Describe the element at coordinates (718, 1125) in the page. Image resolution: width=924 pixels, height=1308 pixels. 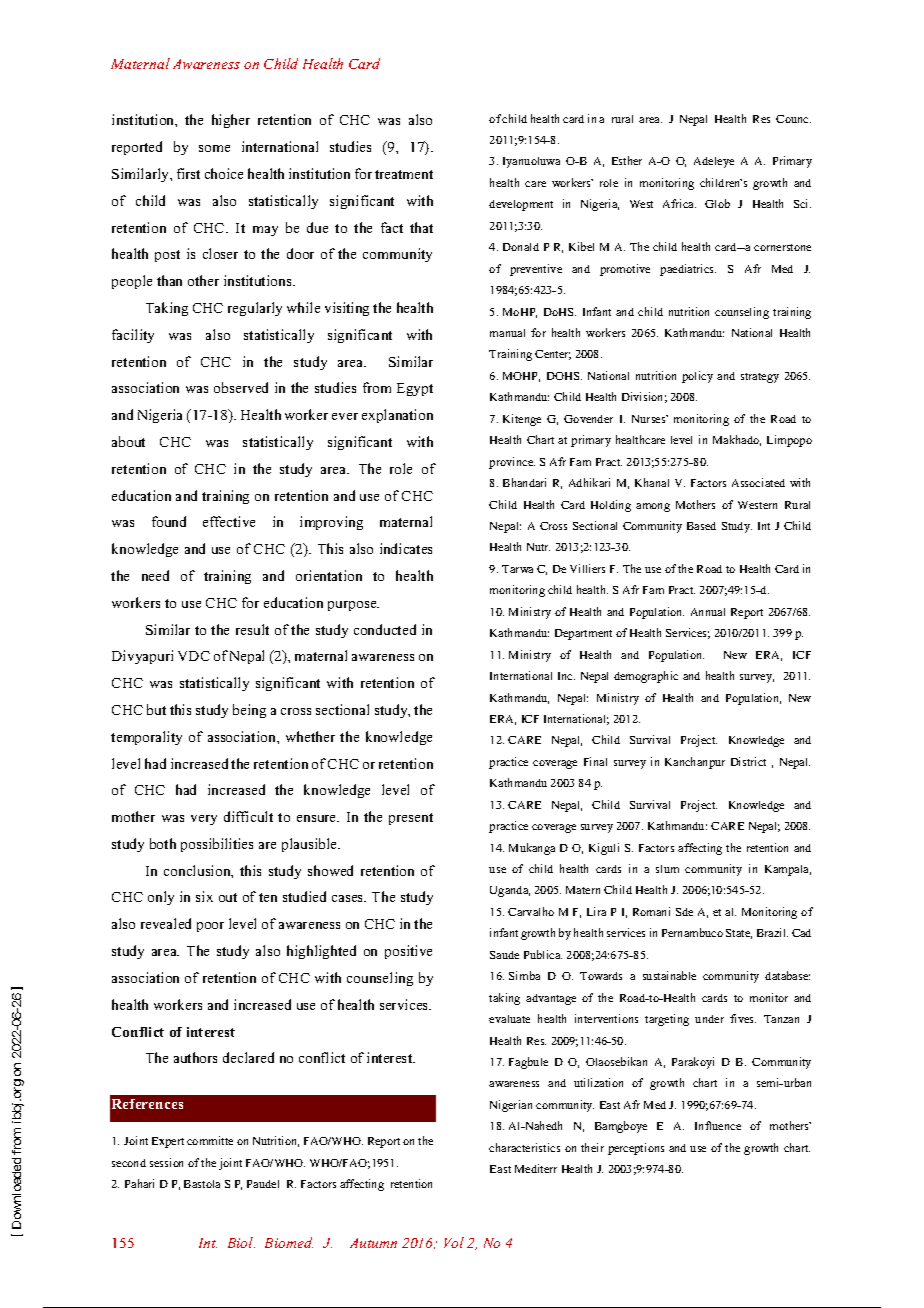
I see `Influence` at that location.
